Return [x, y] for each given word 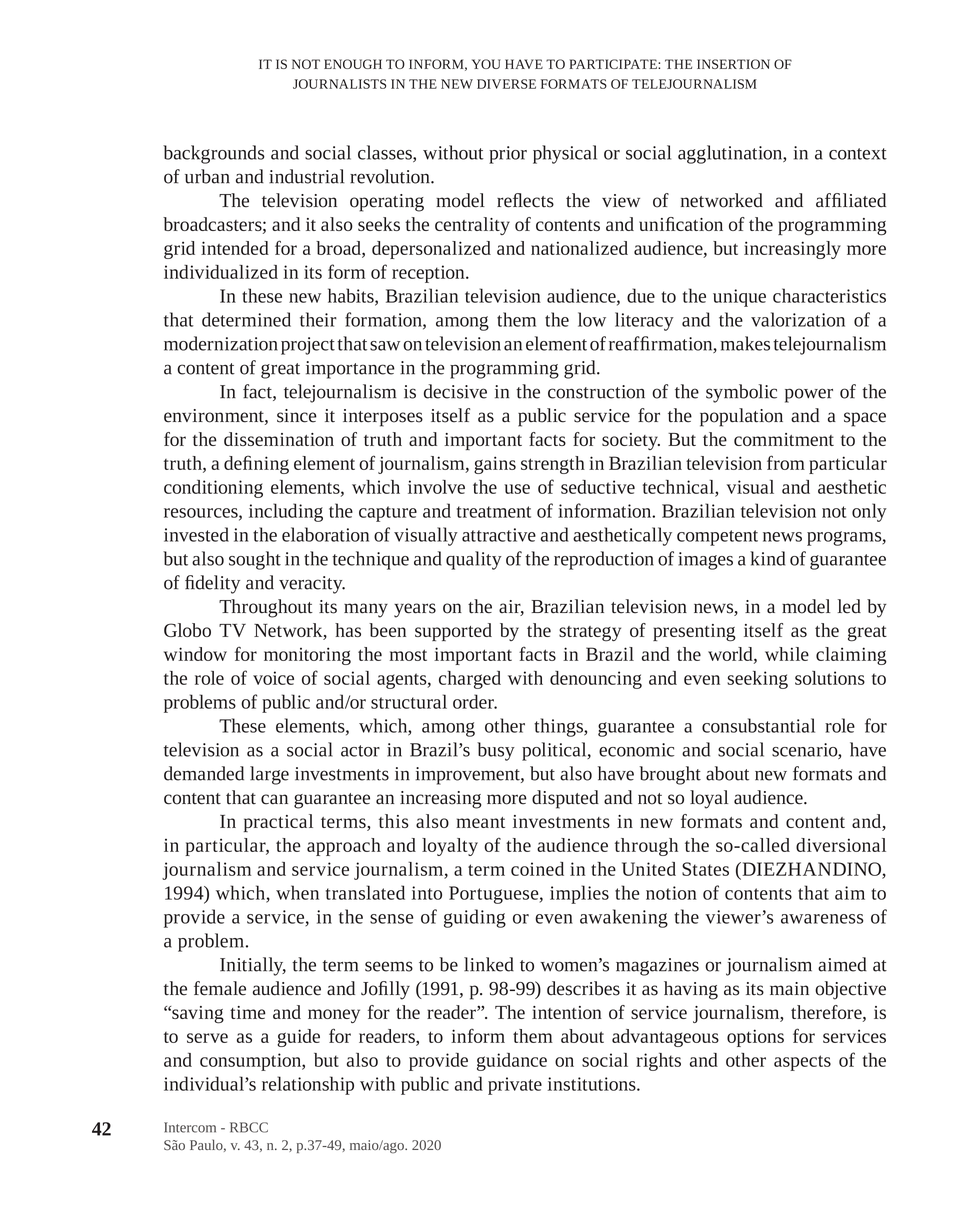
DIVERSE [506, 84]
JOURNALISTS [339, 84]
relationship [308, 1085]
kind [767, 558]
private [515, 1086]
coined [537, 869]
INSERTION [733, 64]
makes [745, 343]
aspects [802, 1063]
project [308, 346]
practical [278, 823]
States [705, 869]
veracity [312, 585]
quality [474, 560]
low [592, 319]
